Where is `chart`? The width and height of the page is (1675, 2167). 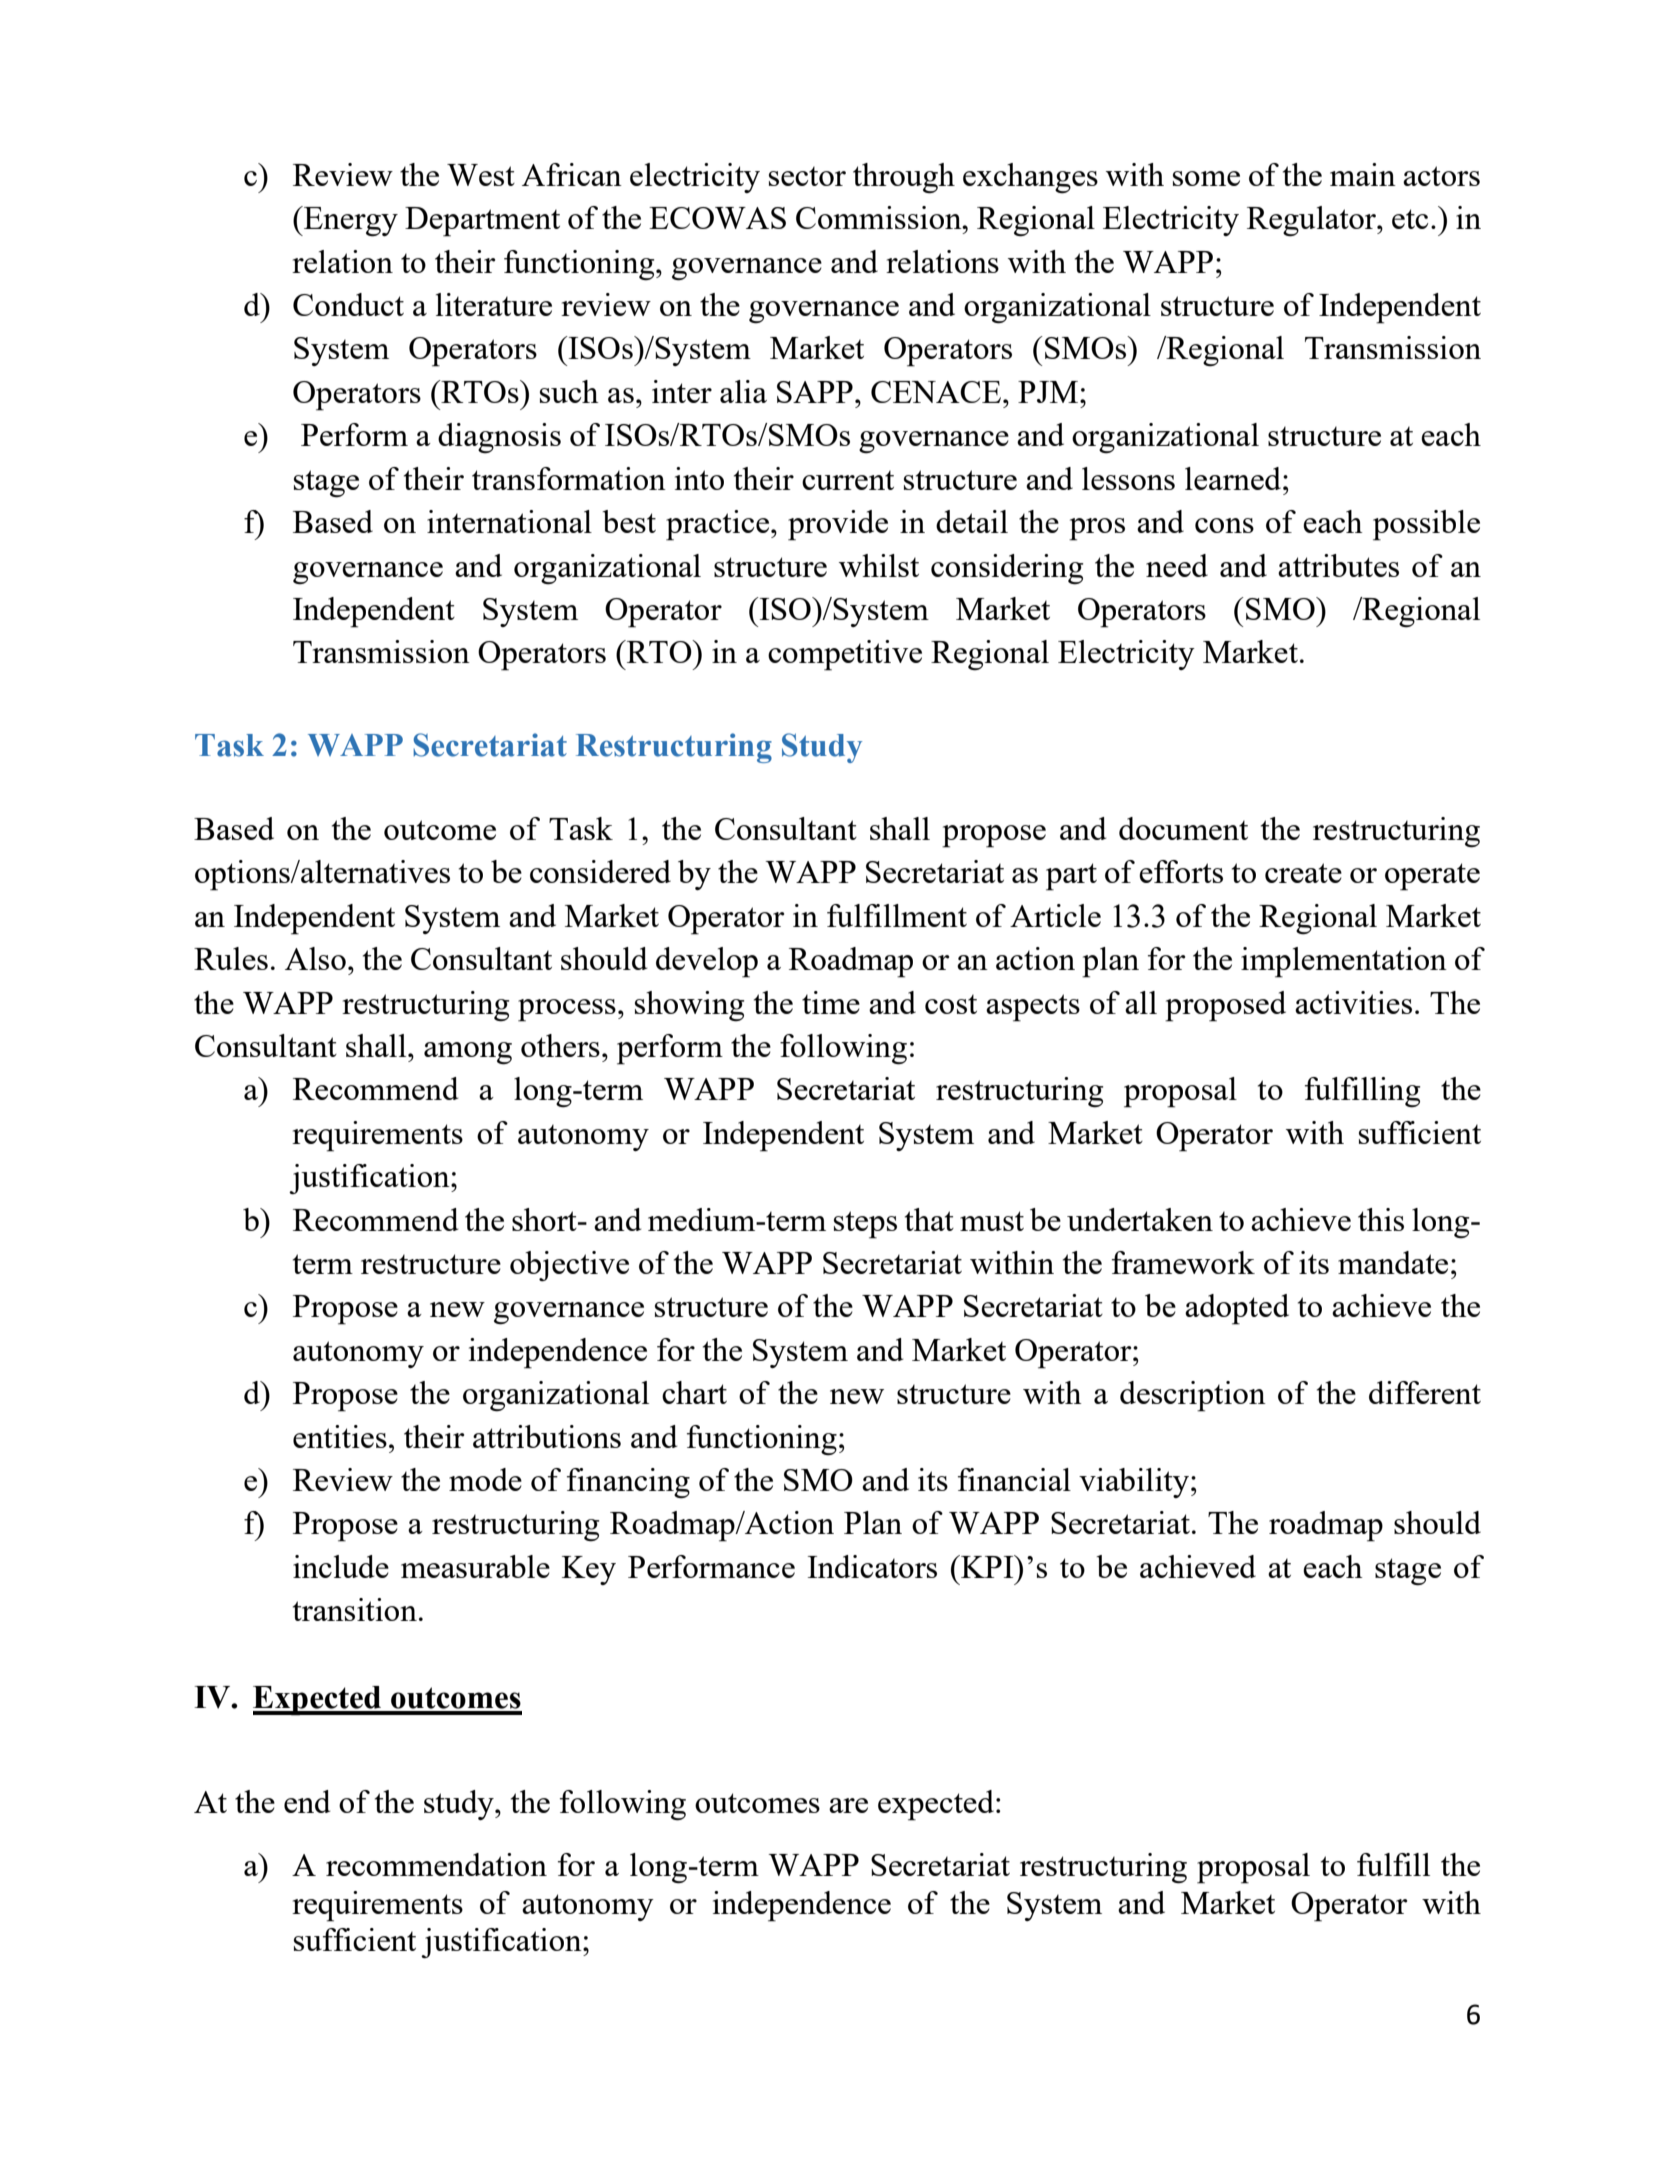
chart is located at coordinates (694, 1392).
